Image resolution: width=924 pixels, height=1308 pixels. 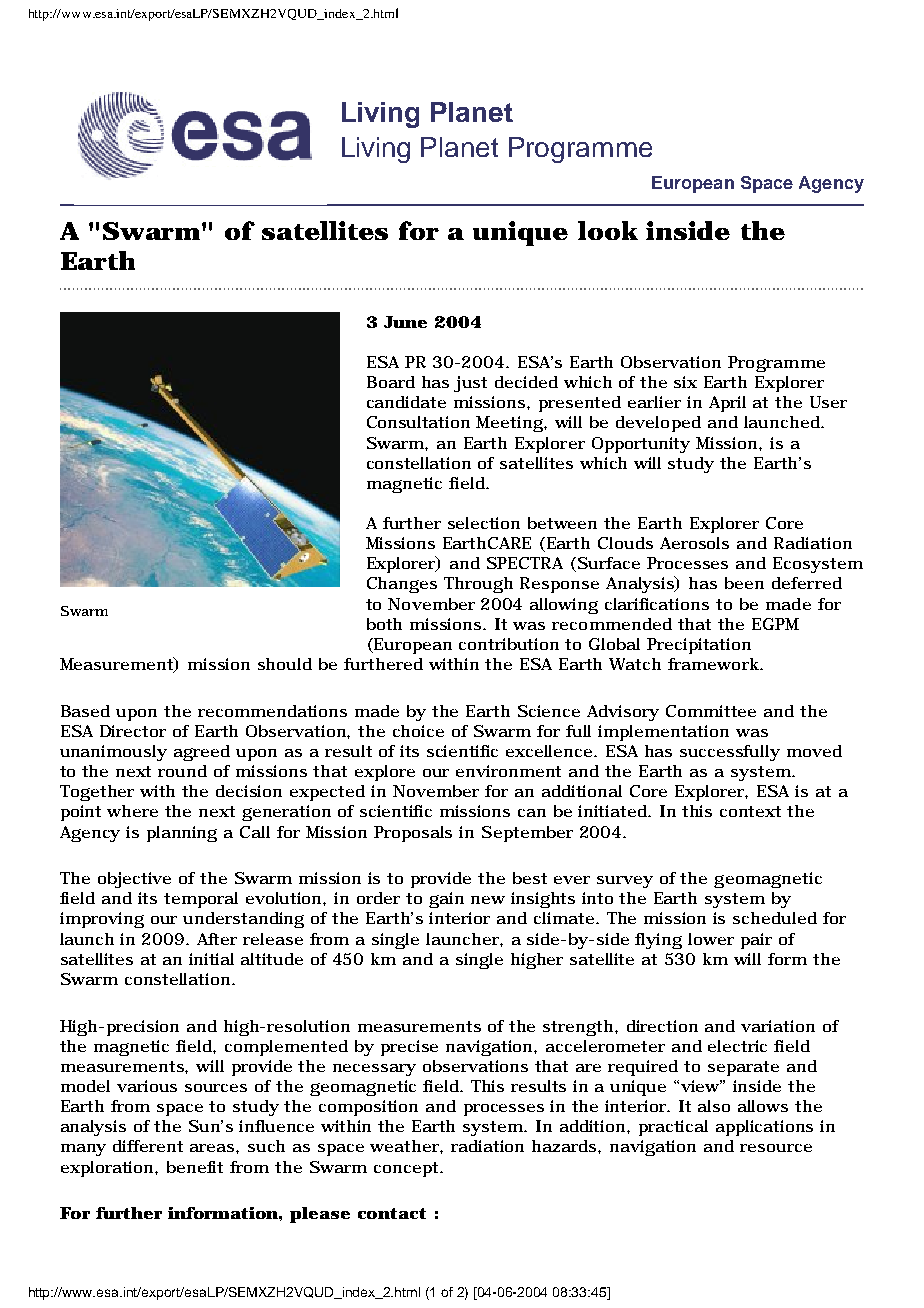 What do you see at coordinates (756, 941) in the image?
I see `pair` at bounding box center [756, 941].
